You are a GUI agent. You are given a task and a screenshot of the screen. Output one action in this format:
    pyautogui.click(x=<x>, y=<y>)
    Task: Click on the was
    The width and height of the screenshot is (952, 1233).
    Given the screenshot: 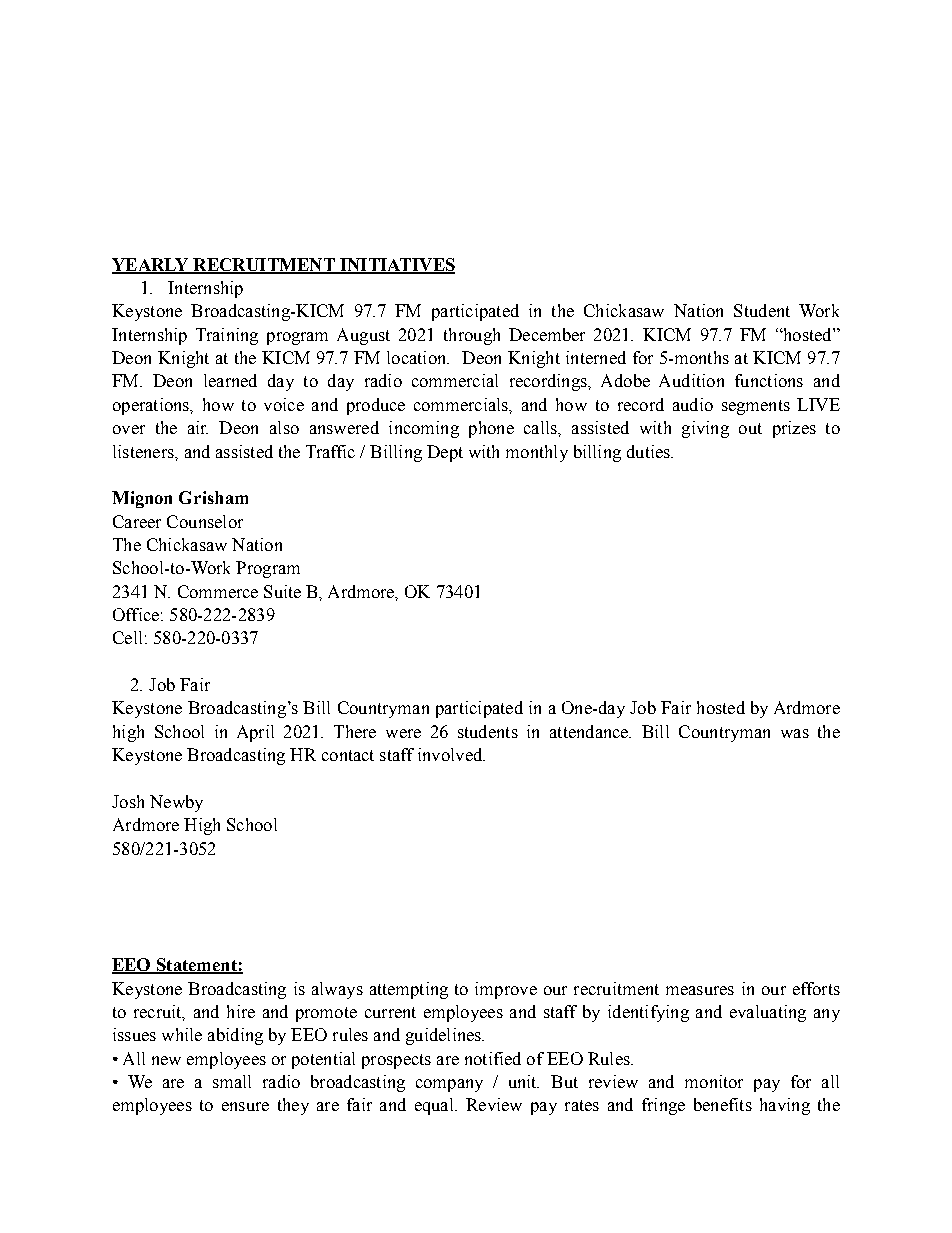 What is the action you would take?
    pyautogui.click(x=795, y=733)
